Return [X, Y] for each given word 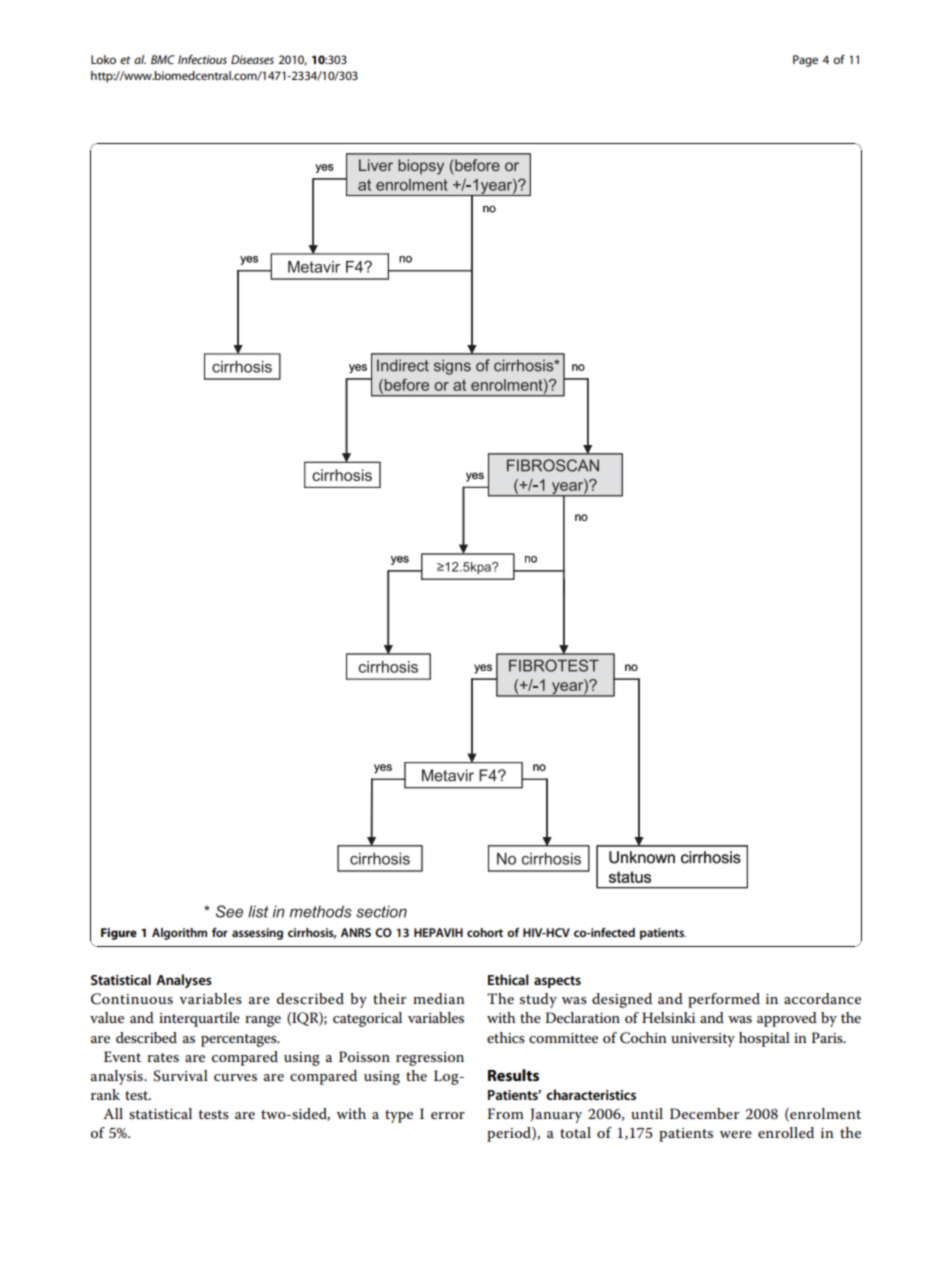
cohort [485, 932]
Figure [119, 934]
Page [805, 61]
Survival [180, 1076]
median [439, 998]
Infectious [202, 59]
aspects [557, 982]
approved [787, 1019]
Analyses [184, 981]
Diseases [252, 59]
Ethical [508, 979]
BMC [163, 59]
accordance [822, 998]
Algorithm [179, 934]
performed [724, 1000]
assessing [257, 934]
